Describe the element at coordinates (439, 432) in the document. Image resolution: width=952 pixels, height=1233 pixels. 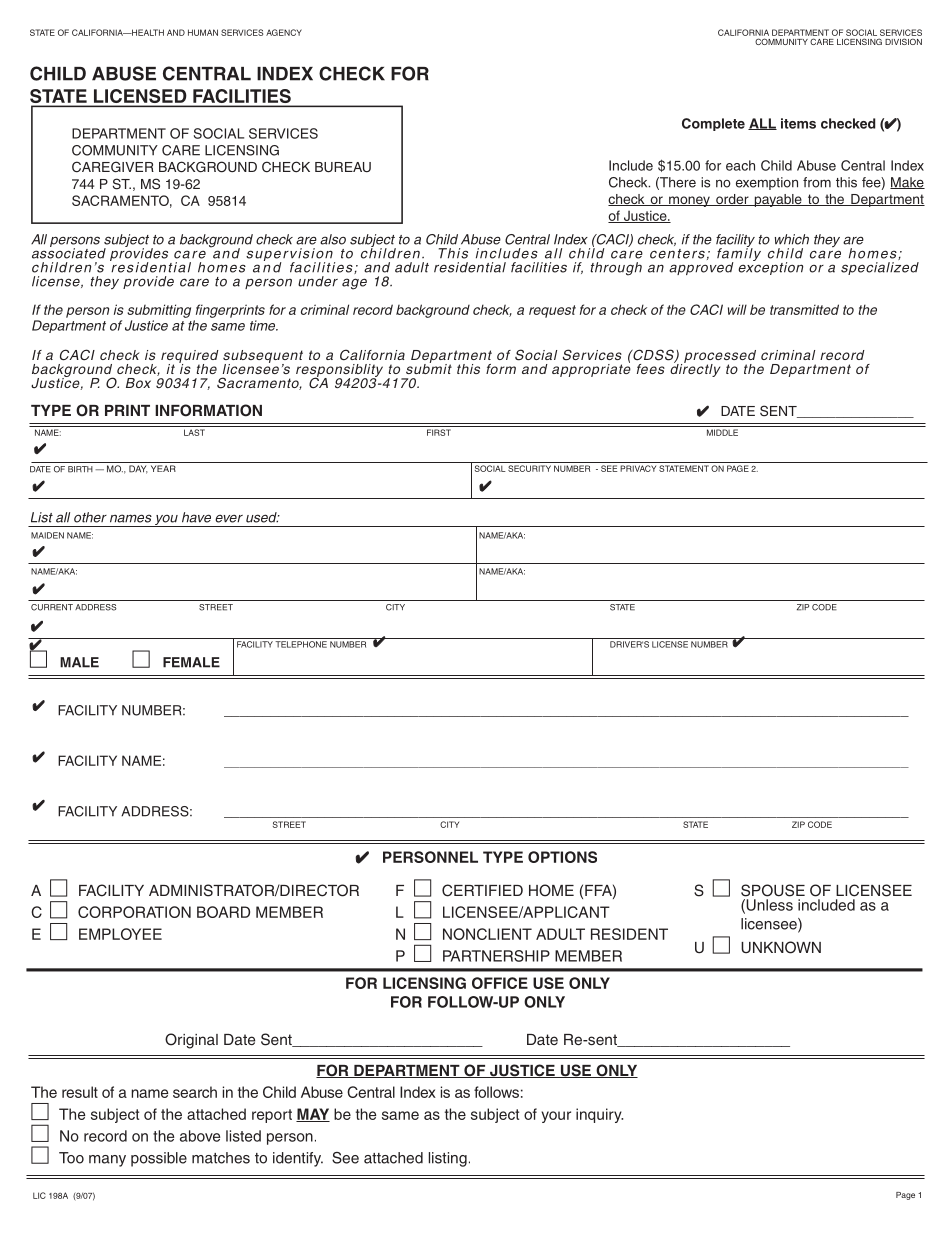
I see `FIRST` at that location.
